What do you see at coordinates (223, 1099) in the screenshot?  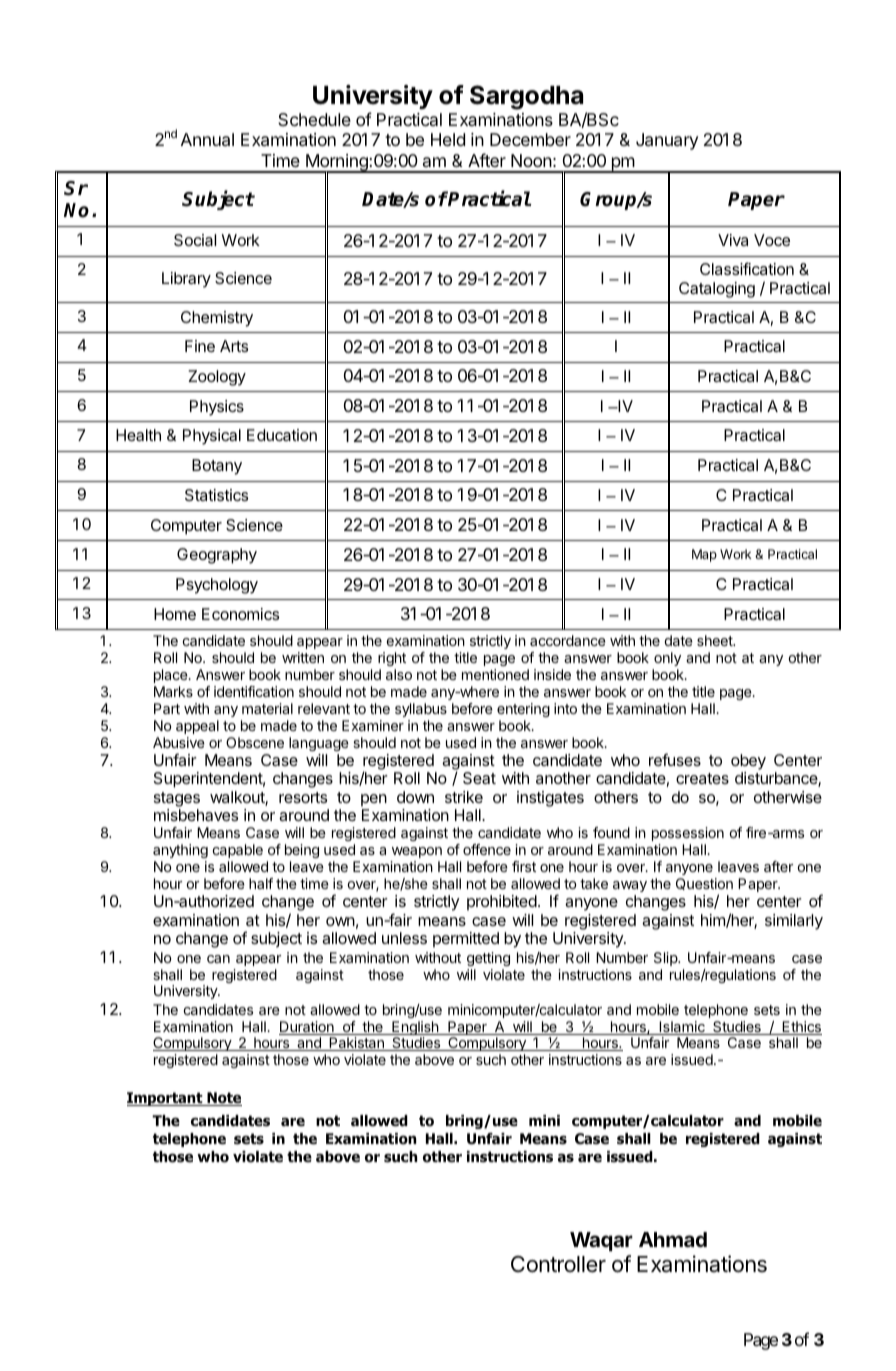 I see `Note` at bounding box center [223, 1099].
